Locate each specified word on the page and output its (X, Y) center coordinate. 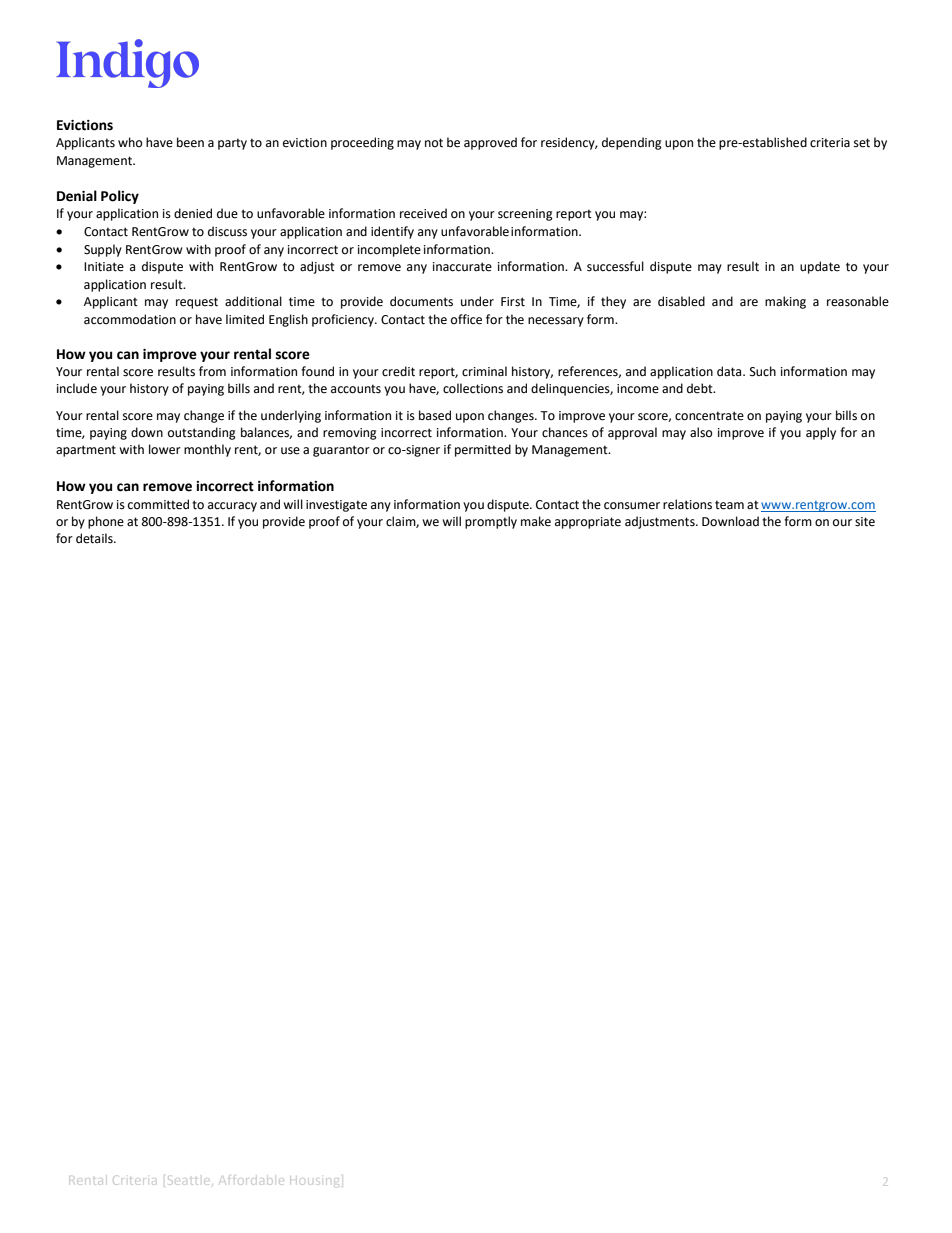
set (862, 143)
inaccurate (462, 267)
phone (106, 522)
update (820, 267)
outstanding (202, 433)
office (466, 319)
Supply (103, 250)
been (190, 142)
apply (821, 433)
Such (763, 371)
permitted (483, 450)
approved (490, 143)
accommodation (130, 319)
